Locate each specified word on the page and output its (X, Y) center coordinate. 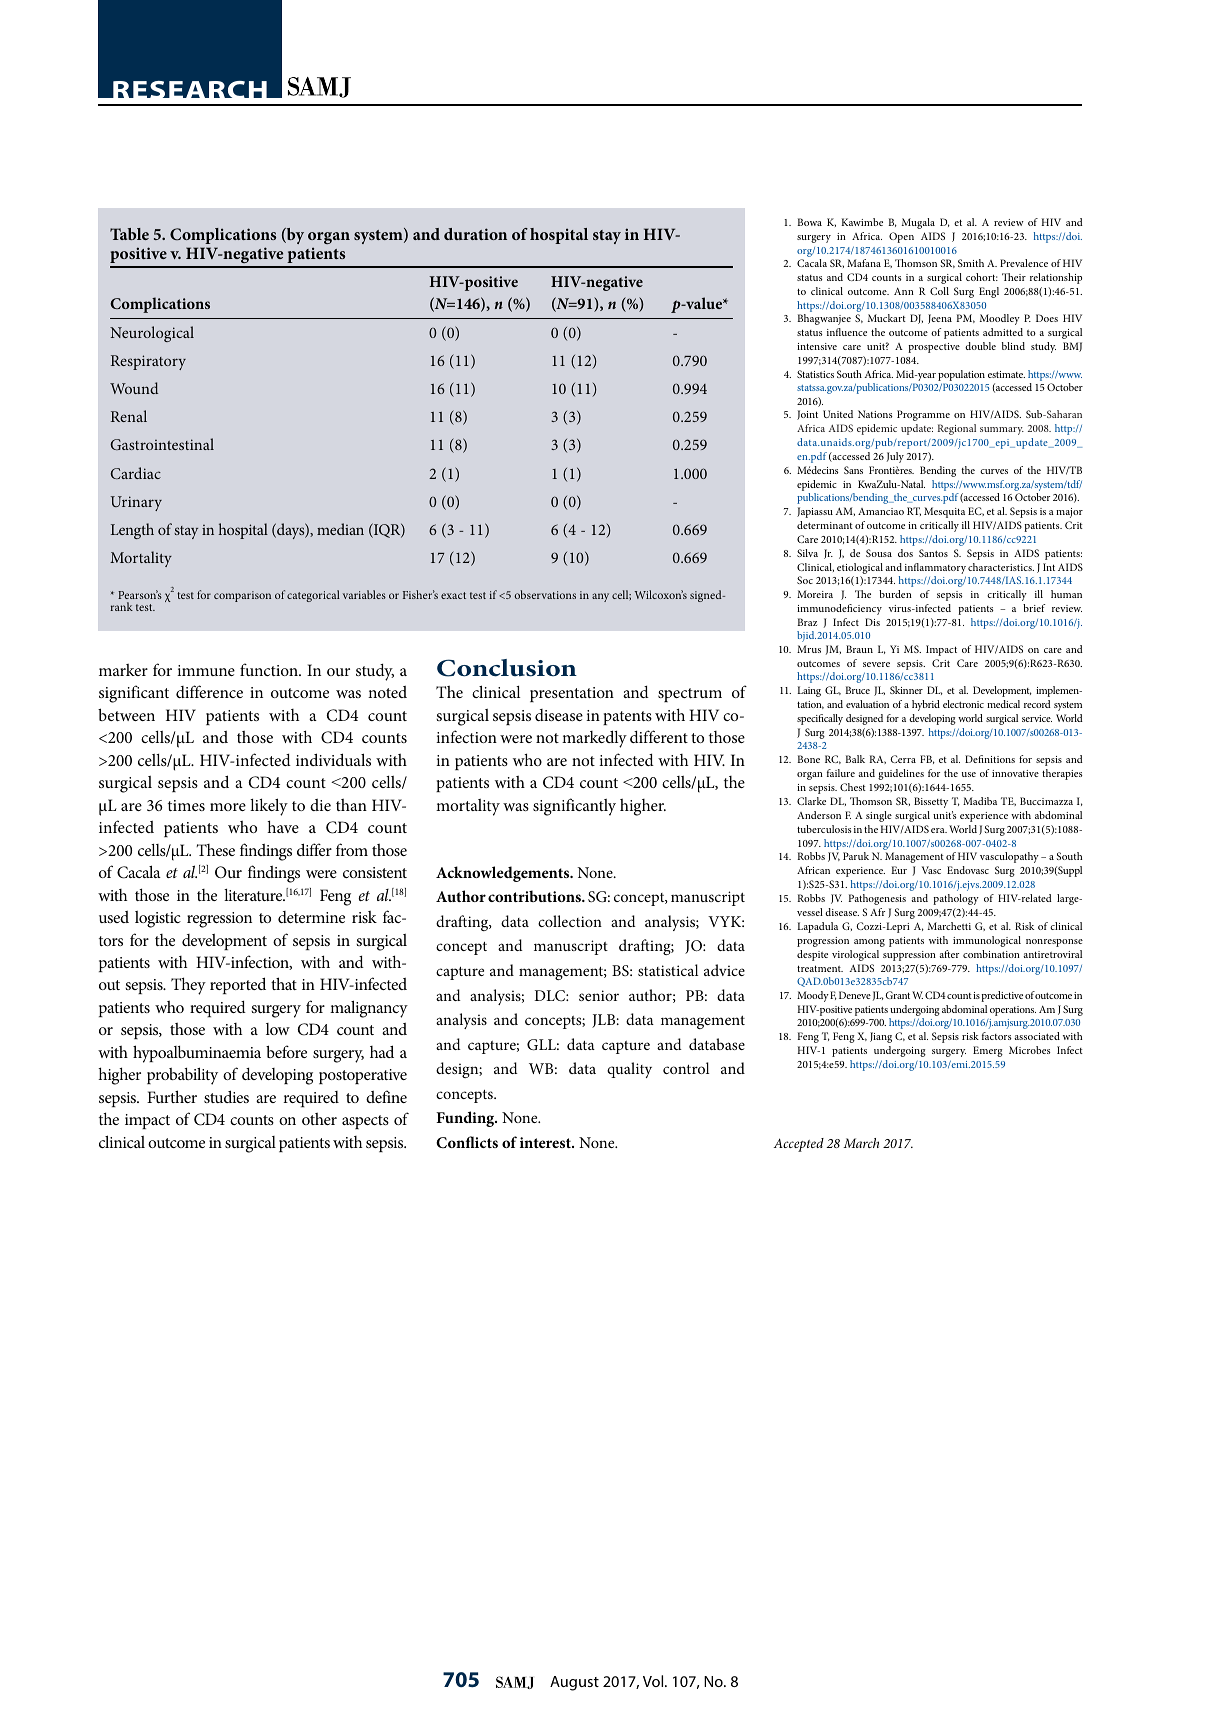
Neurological (152, 334)
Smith (971, 263)
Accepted (798, 1145)
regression (219, 920)
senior (599, 995)
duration (475, 234)
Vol (654, 1681)
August (574, 1683)
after (949, 954)
